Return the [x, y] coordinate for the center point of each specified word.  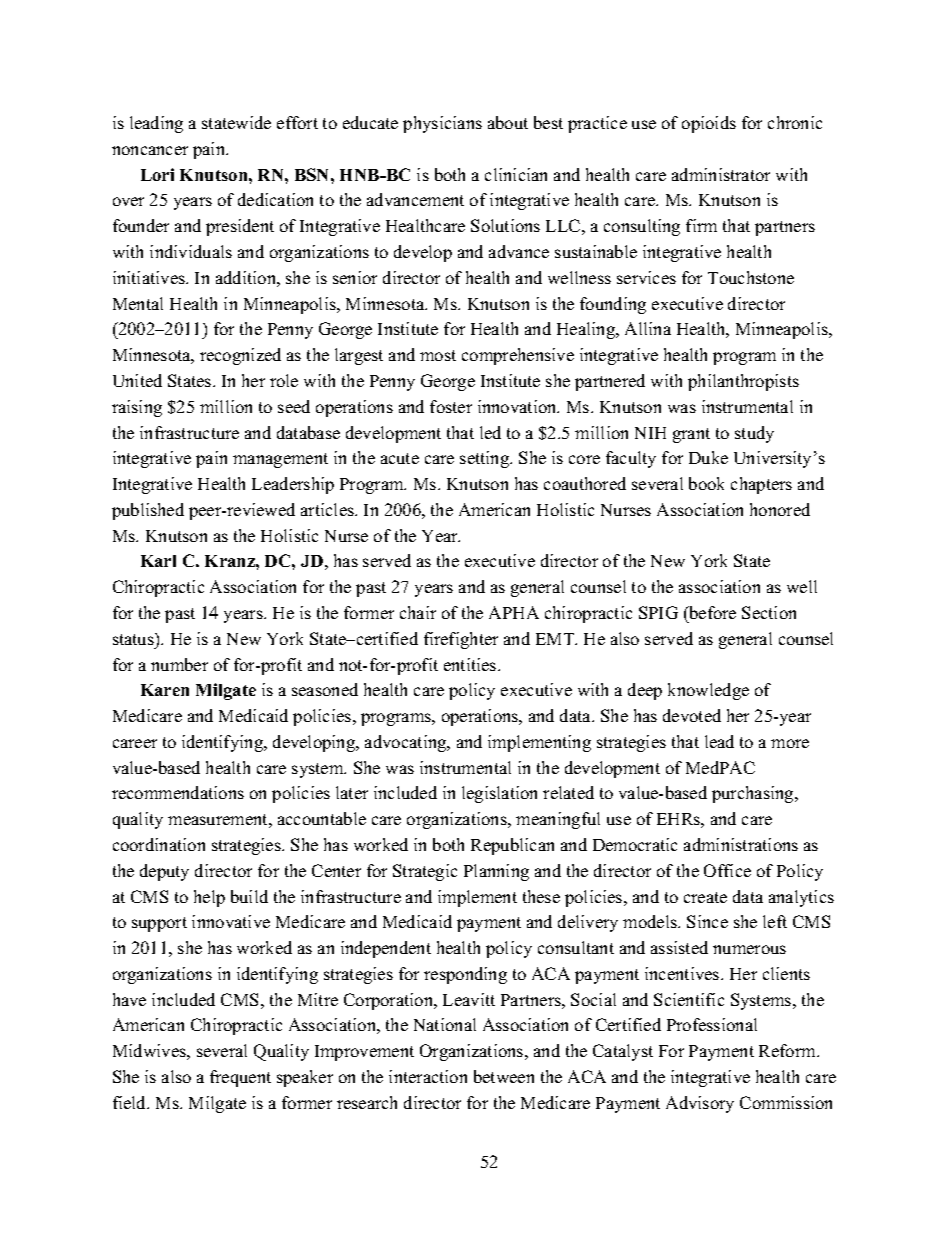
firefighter [461, 640]
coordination [159, 844]
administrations [741, 844]
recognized [240, 356]
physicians [442, 124]
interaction [428, 1076]
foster [451, 406]
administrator [721, 174]
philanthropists [743, 382]
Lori [157, 174]
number [179, 664]
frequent [240, 1078]
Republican [512, 846]
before [711, 612]
